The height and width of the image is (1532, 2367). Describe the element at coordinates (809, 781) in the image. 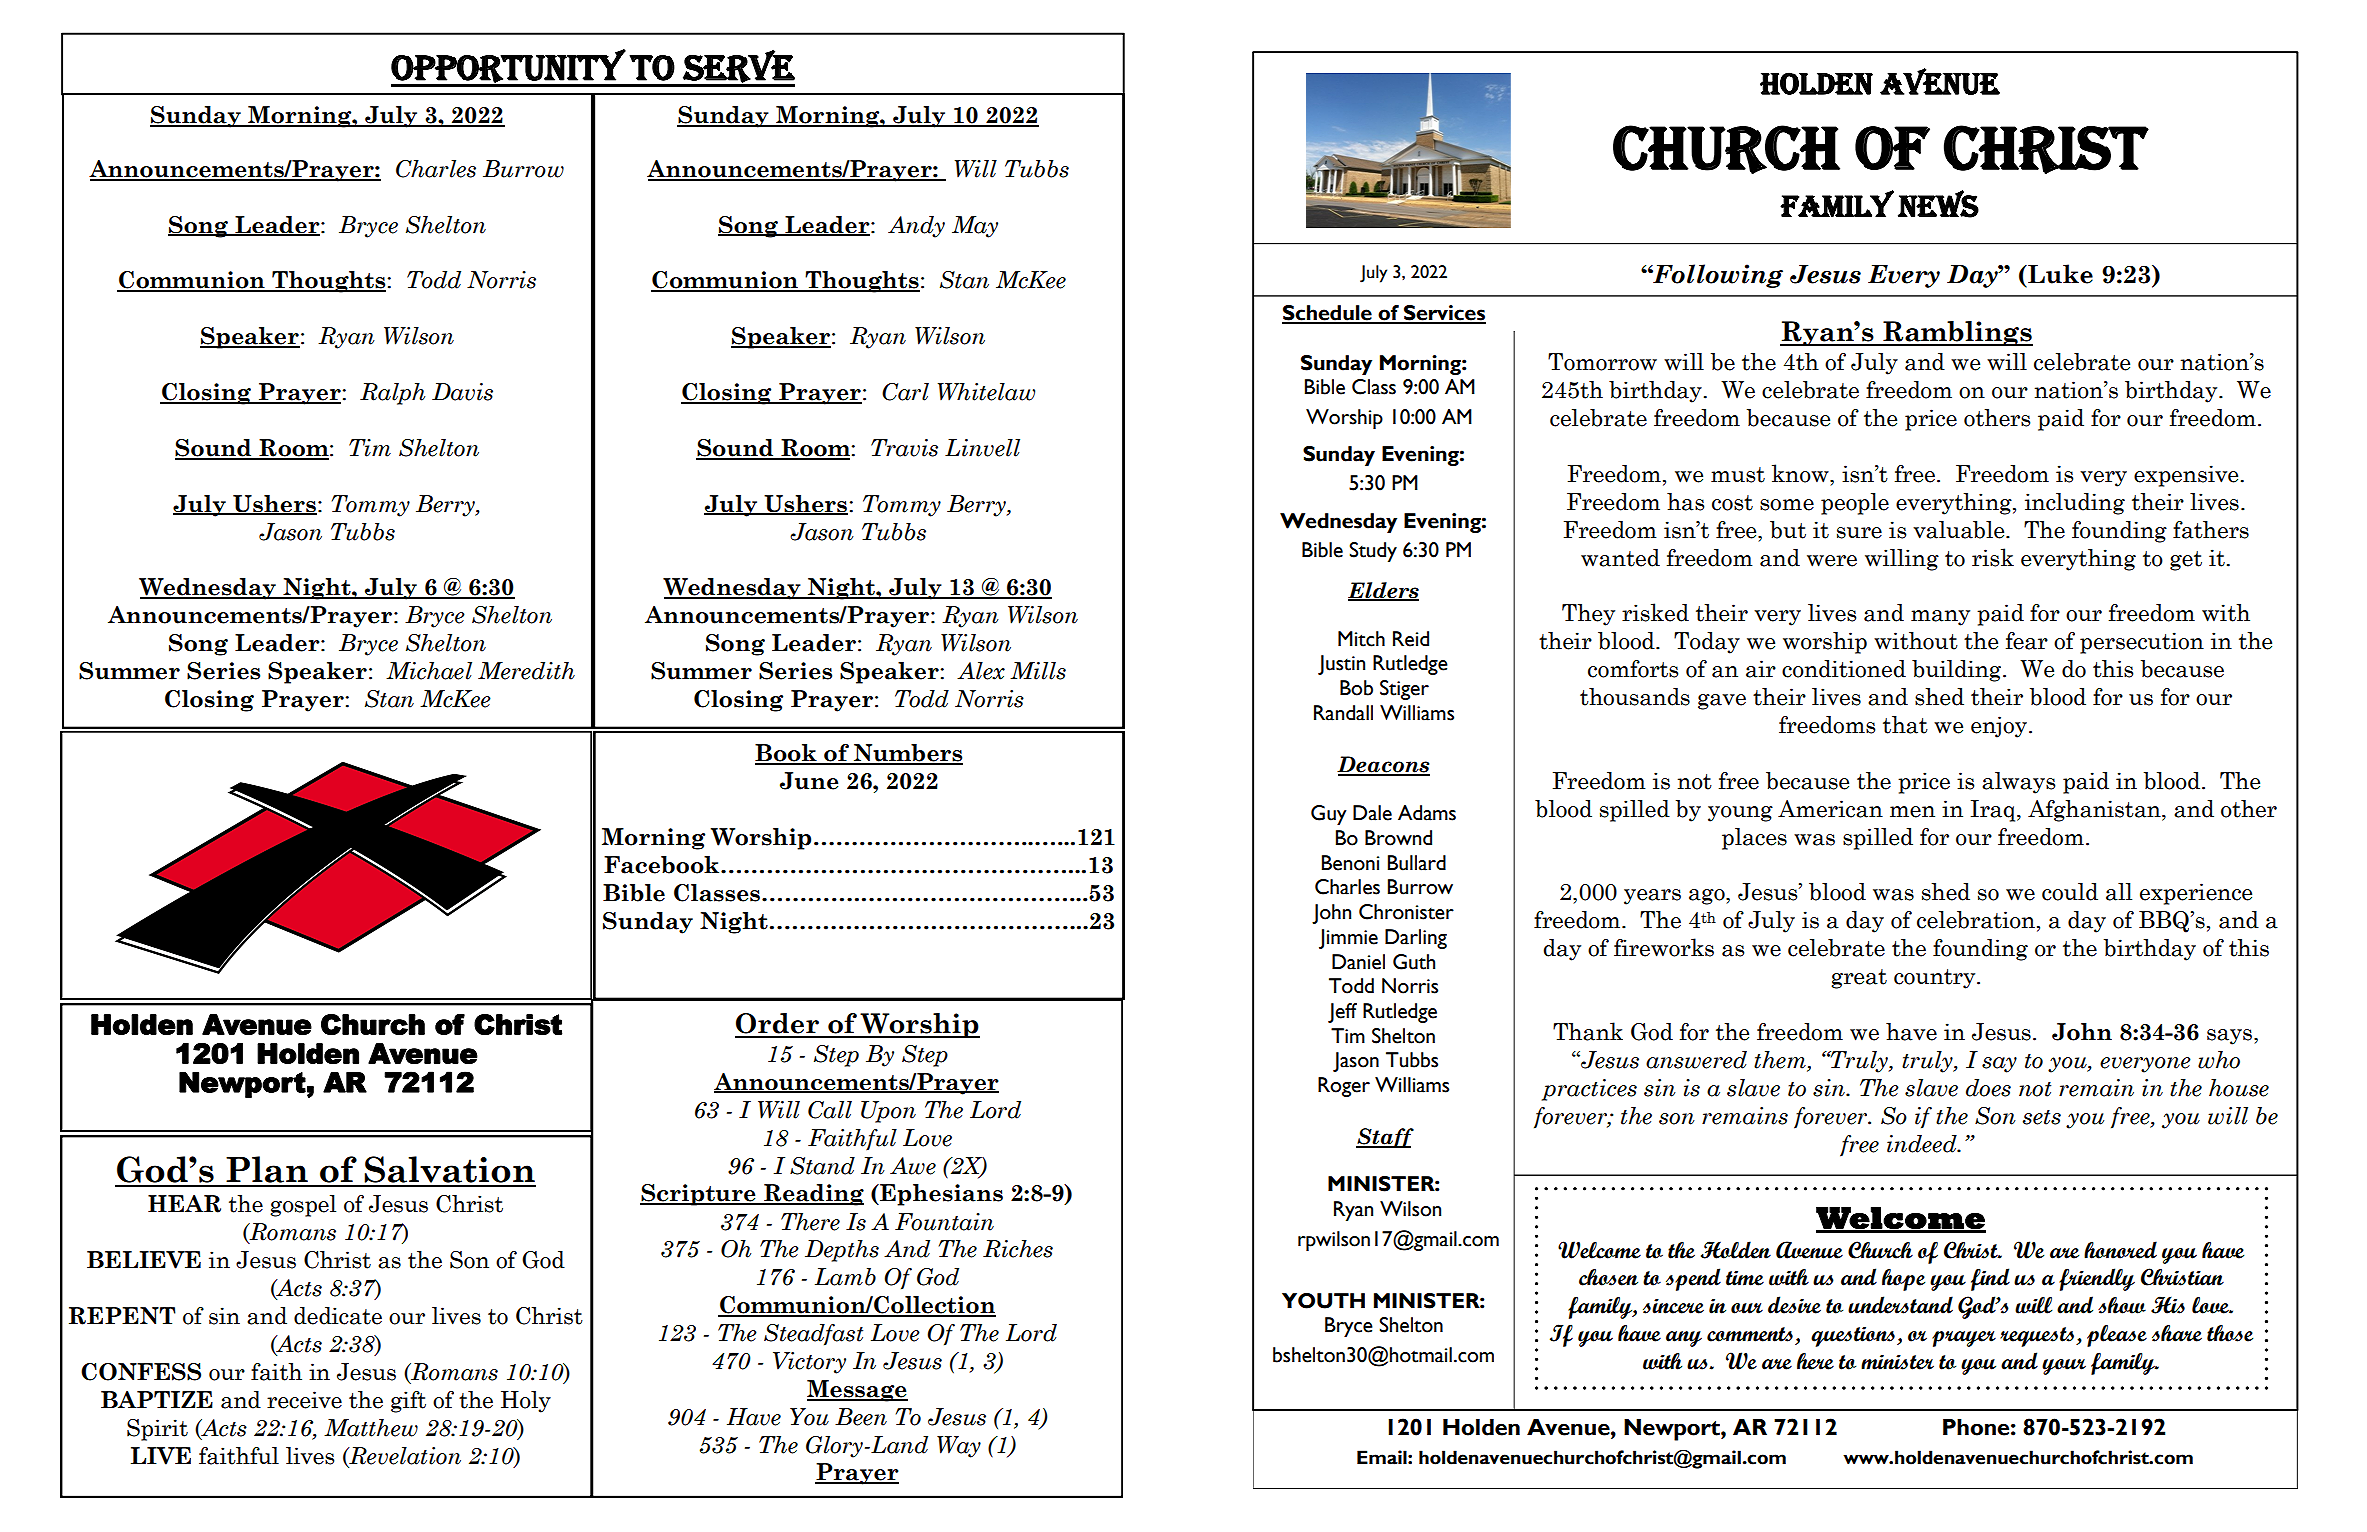

I see `June` at that location.
